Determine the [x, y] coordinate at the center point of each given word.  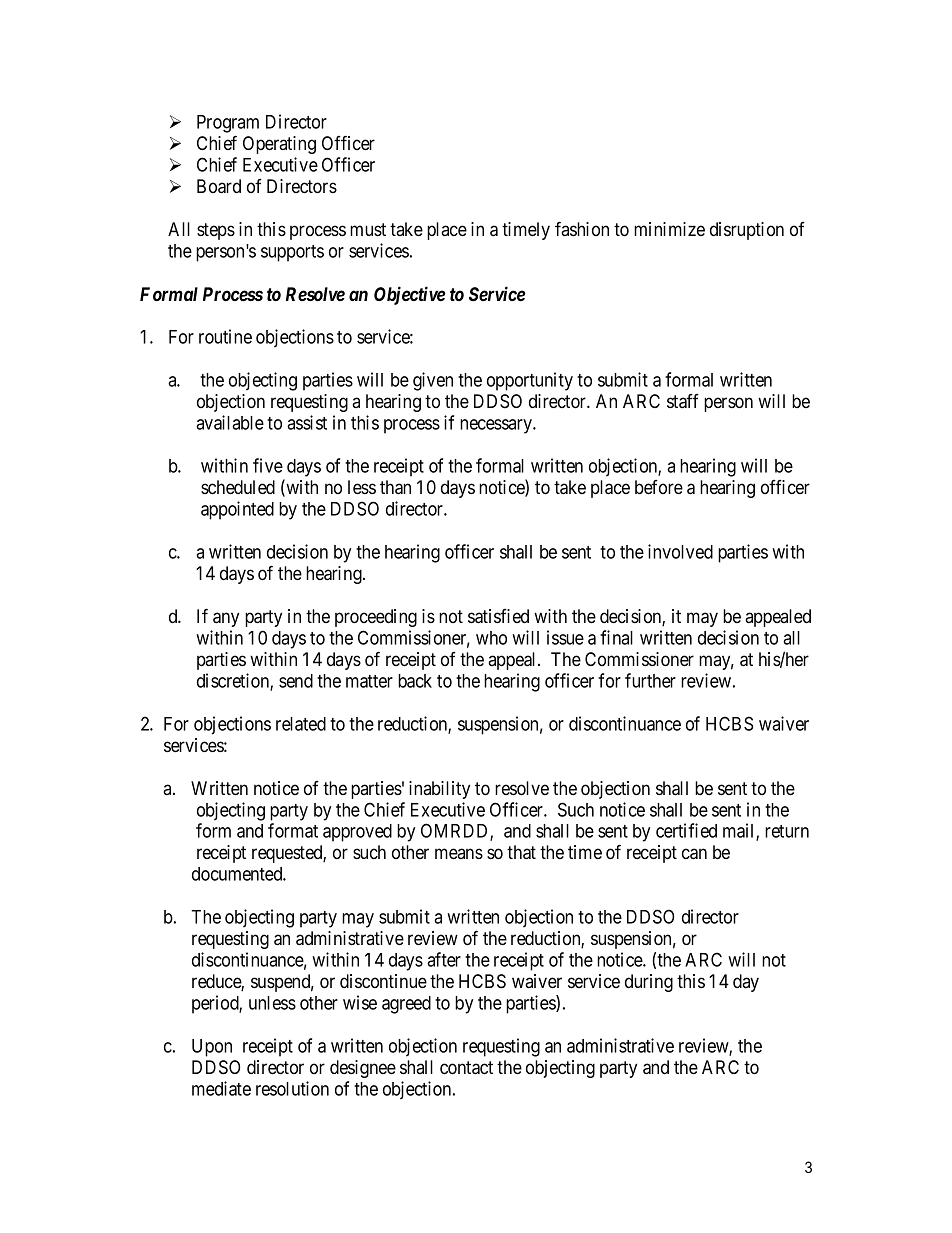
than [395, 487]
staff [683, 401]
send [296, 681]
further [650, 680]
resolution [292, 1088]
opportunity [530, 381]
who [491, 638]
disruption [747, 231]
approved [357, 833]
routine [225, 336]
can [694, 854]
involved [680, 551]
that [521, 852]
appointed [237, 510]
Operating [279, 145]
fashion [582, 228]
